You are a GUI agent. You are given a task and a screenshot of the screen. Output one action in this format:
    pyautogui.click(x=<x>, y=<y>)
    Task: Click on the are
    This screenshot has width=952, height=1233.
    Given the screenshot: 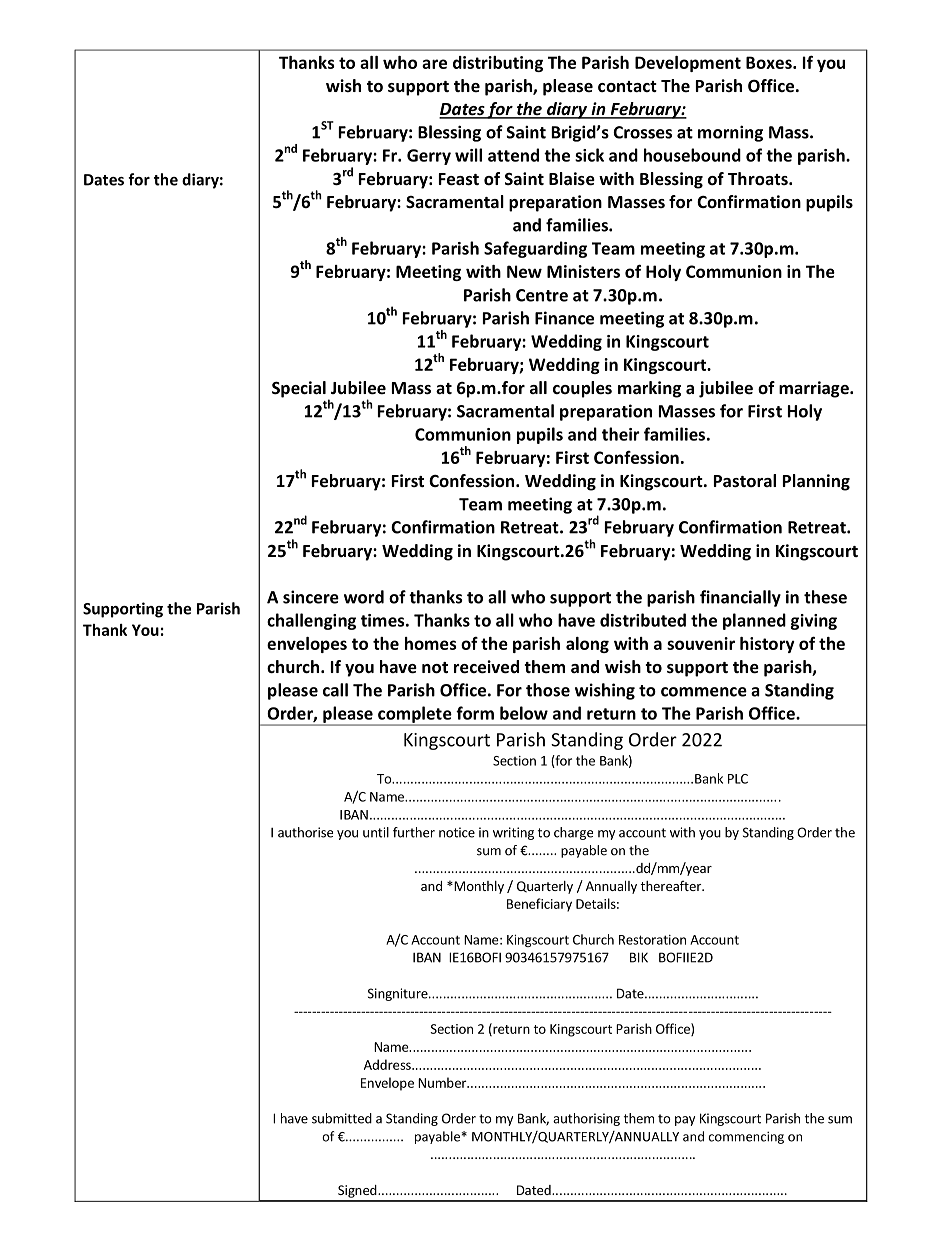 What is the action you would take?
    pyautogui.click(x=434, y=64)
